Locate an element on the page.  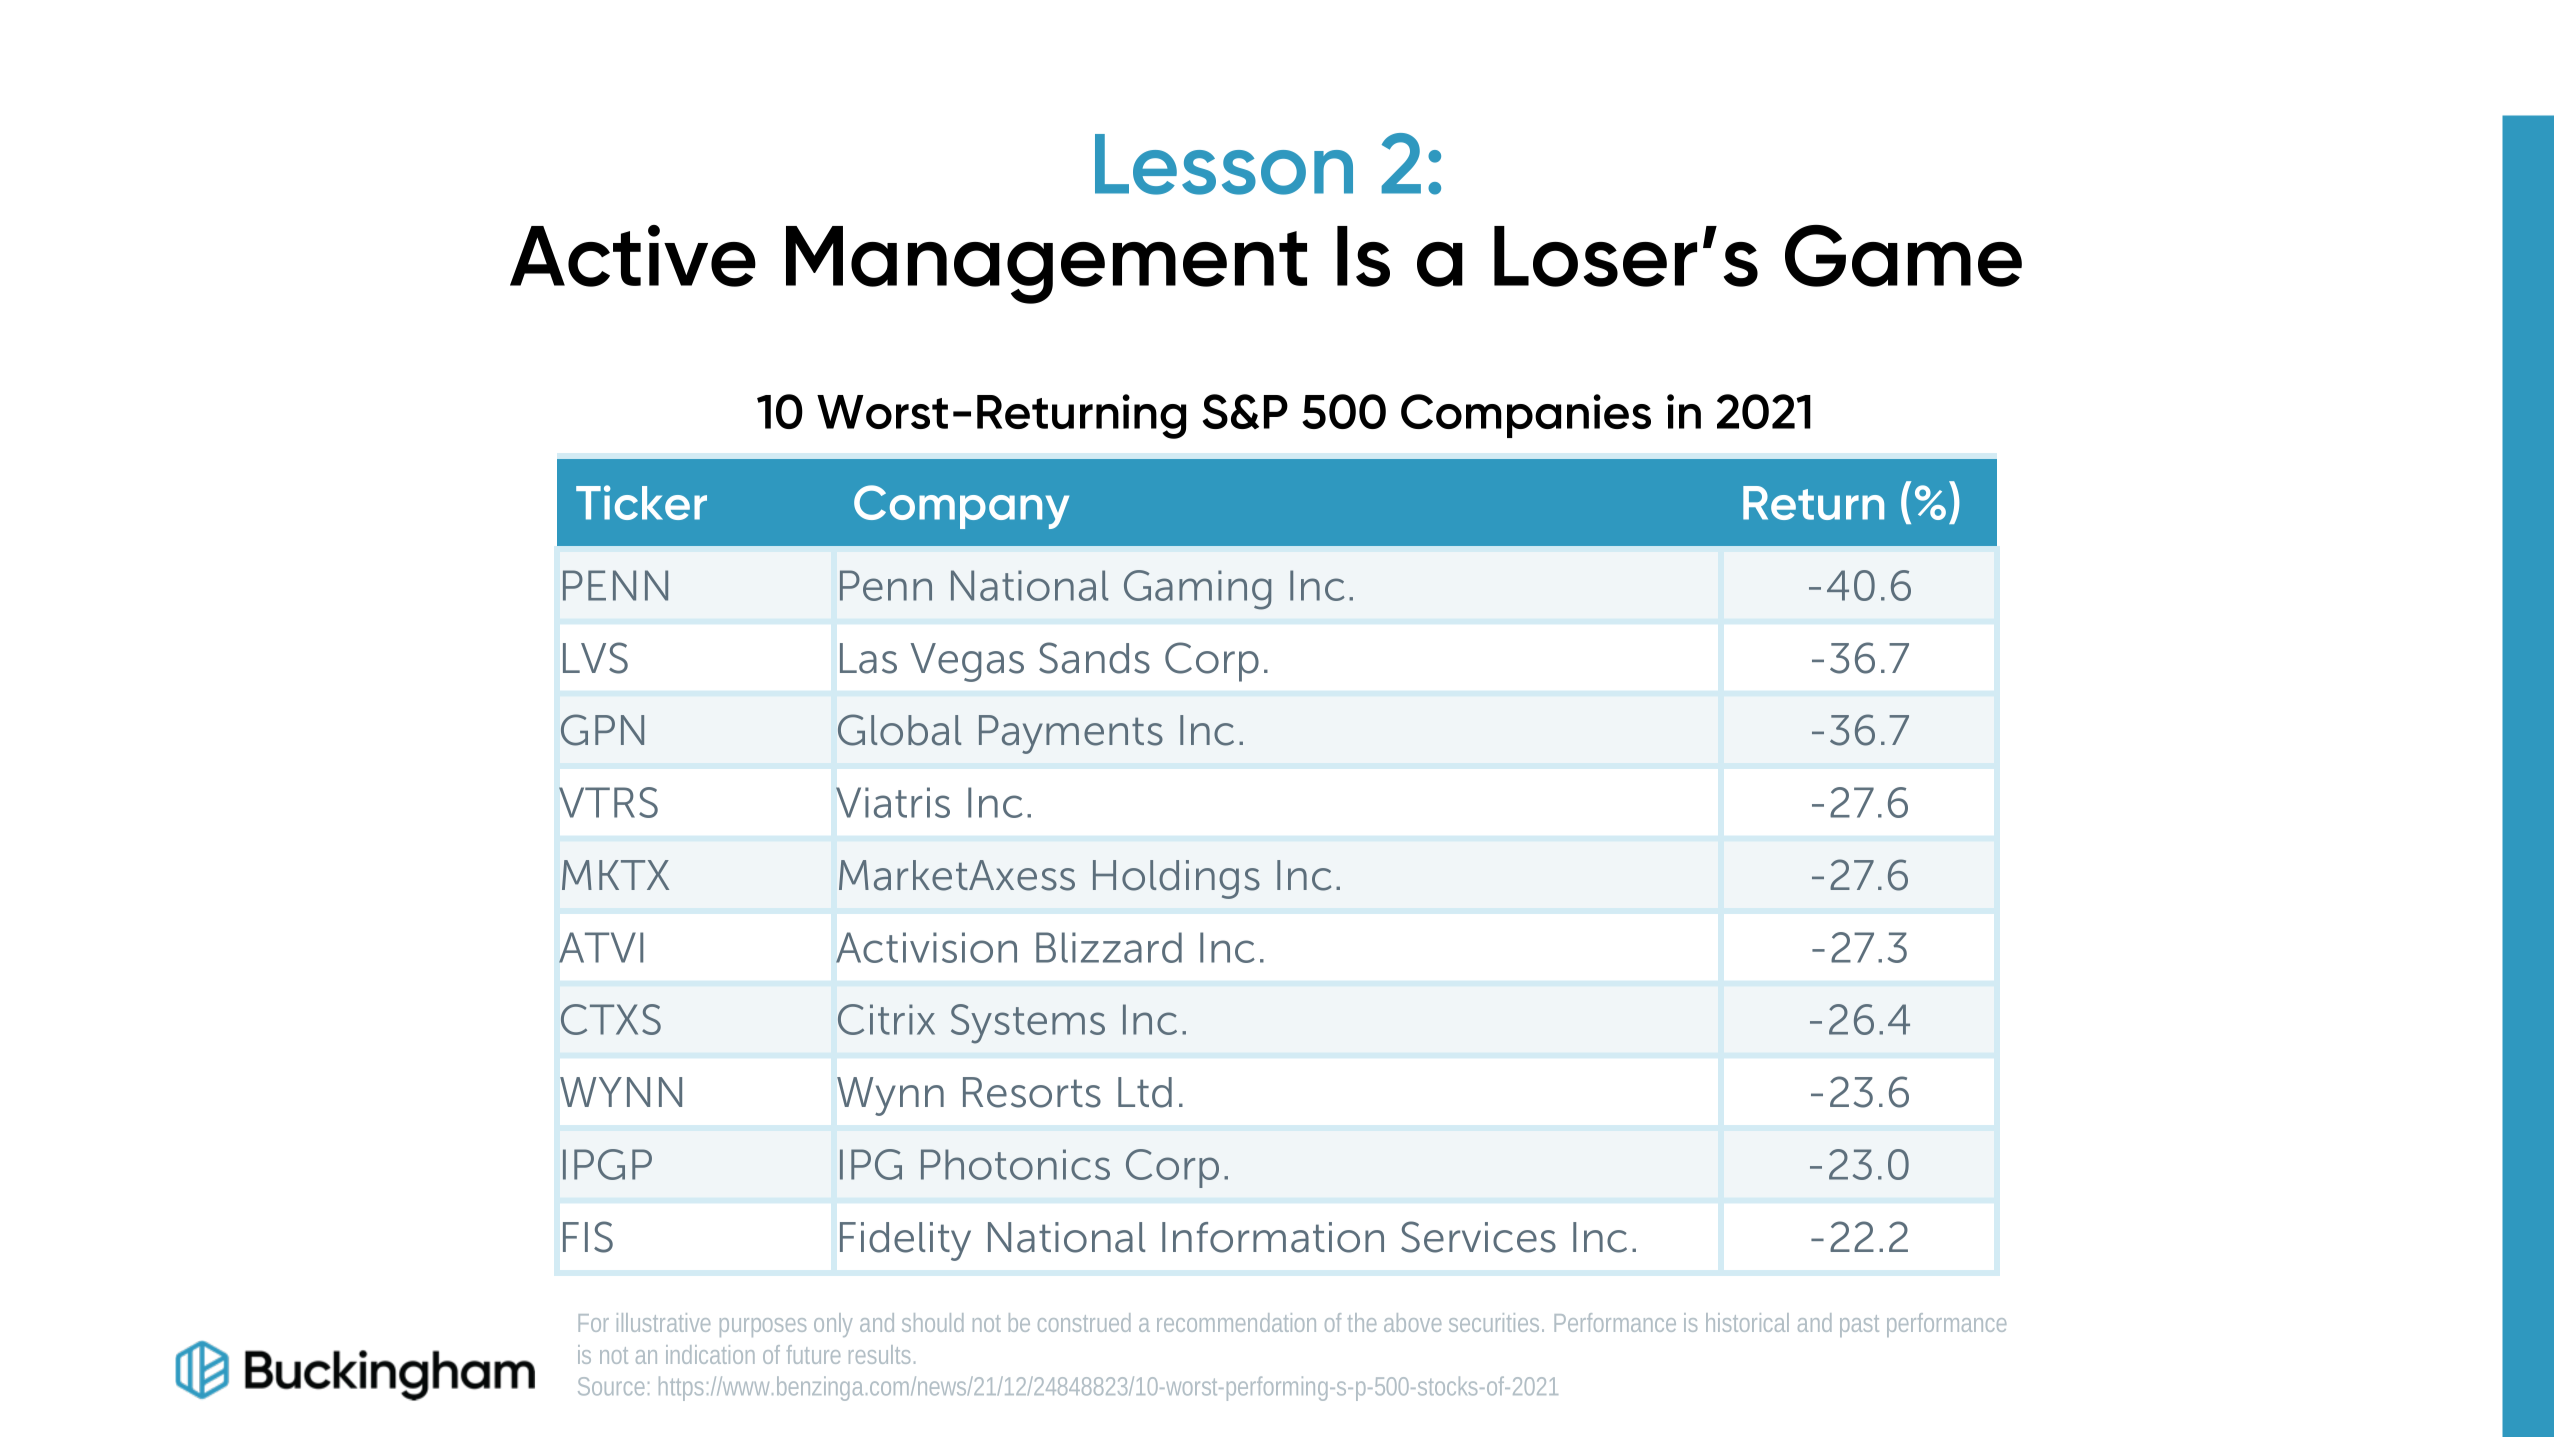
Lesson is located at coordinates (1224, 164).
